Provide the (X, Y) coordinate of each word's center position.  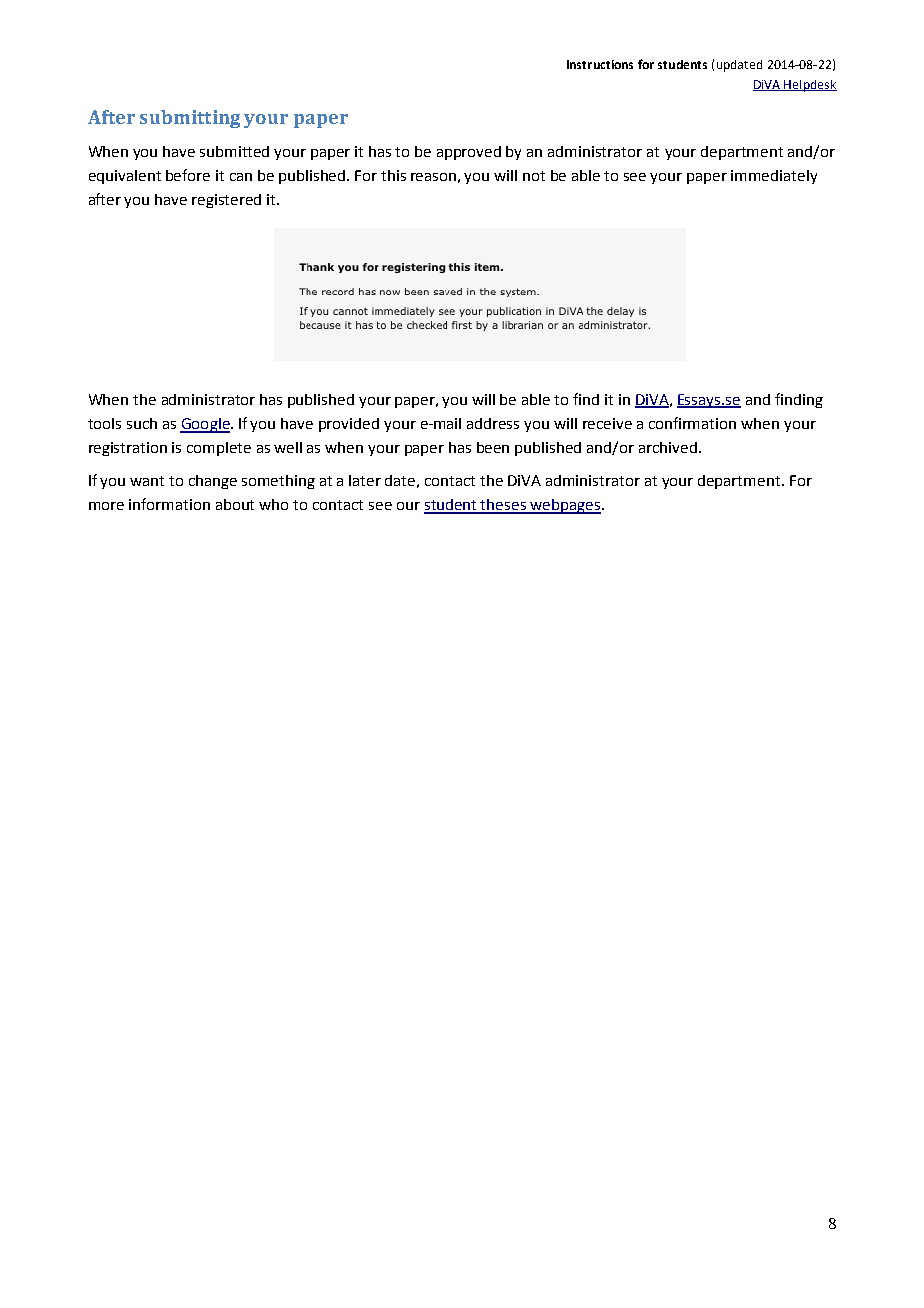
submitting (190, 119)
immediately (774, 177)
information (169, 504)
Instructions (600, 64)
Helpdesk (810, 86)
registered (226, 201)
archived (668, 447)
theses (503, 506)
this (393, 175)
